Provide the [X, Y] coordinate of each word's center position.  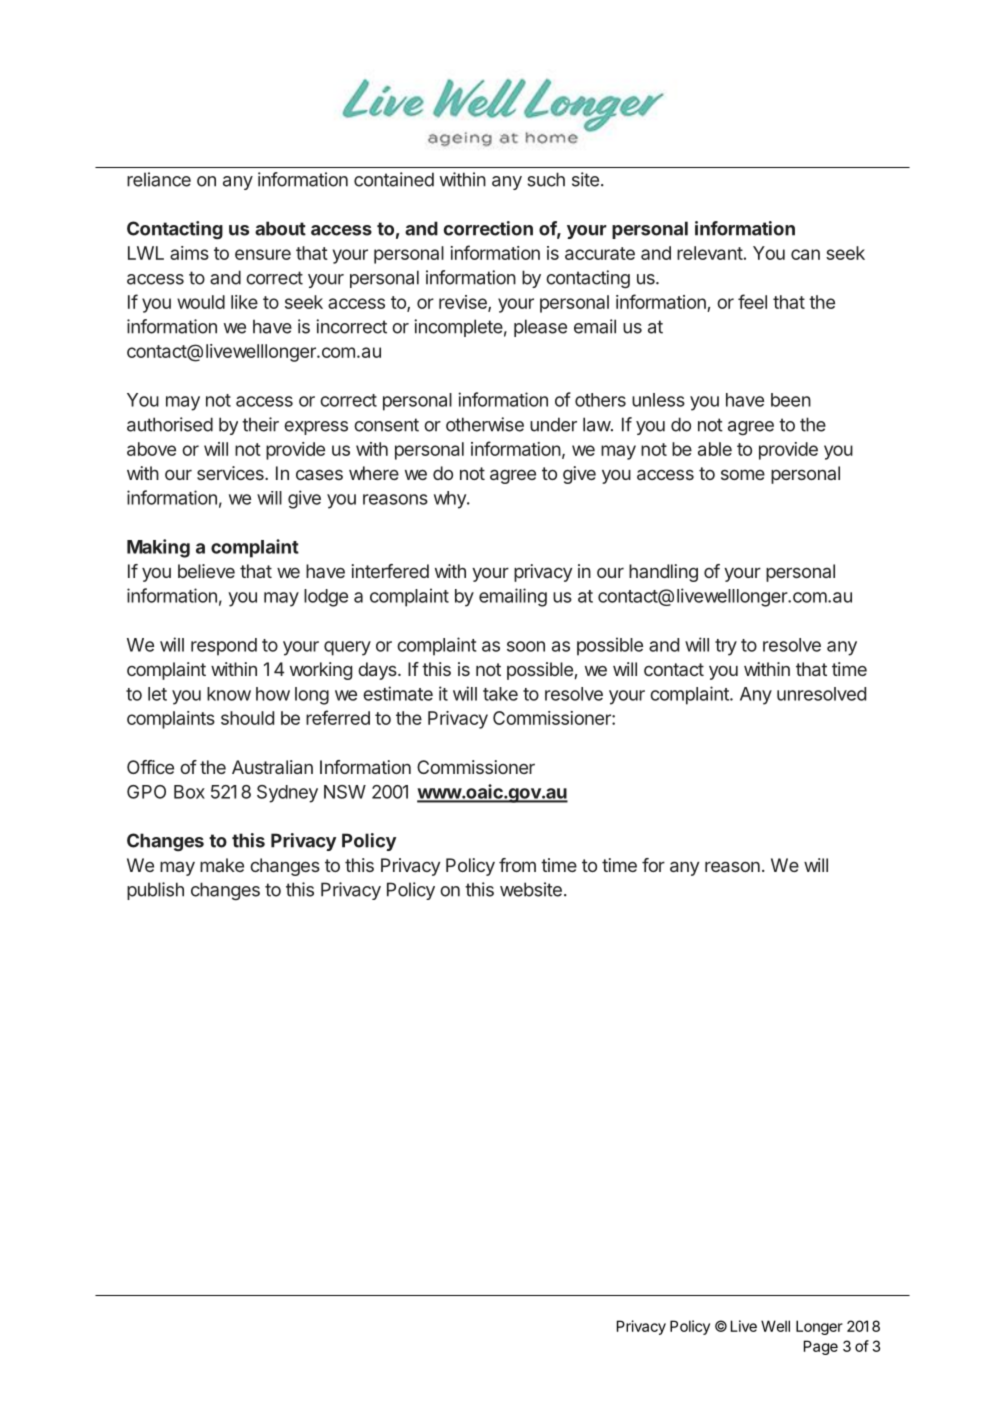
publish [155, 891]
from [517, 865]
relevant [710, 253]
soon [526, 646]
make [222, 865]
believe [206, 571]
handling [663, 573]
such [546, 179]
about [280, 228]
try [726, 647]
